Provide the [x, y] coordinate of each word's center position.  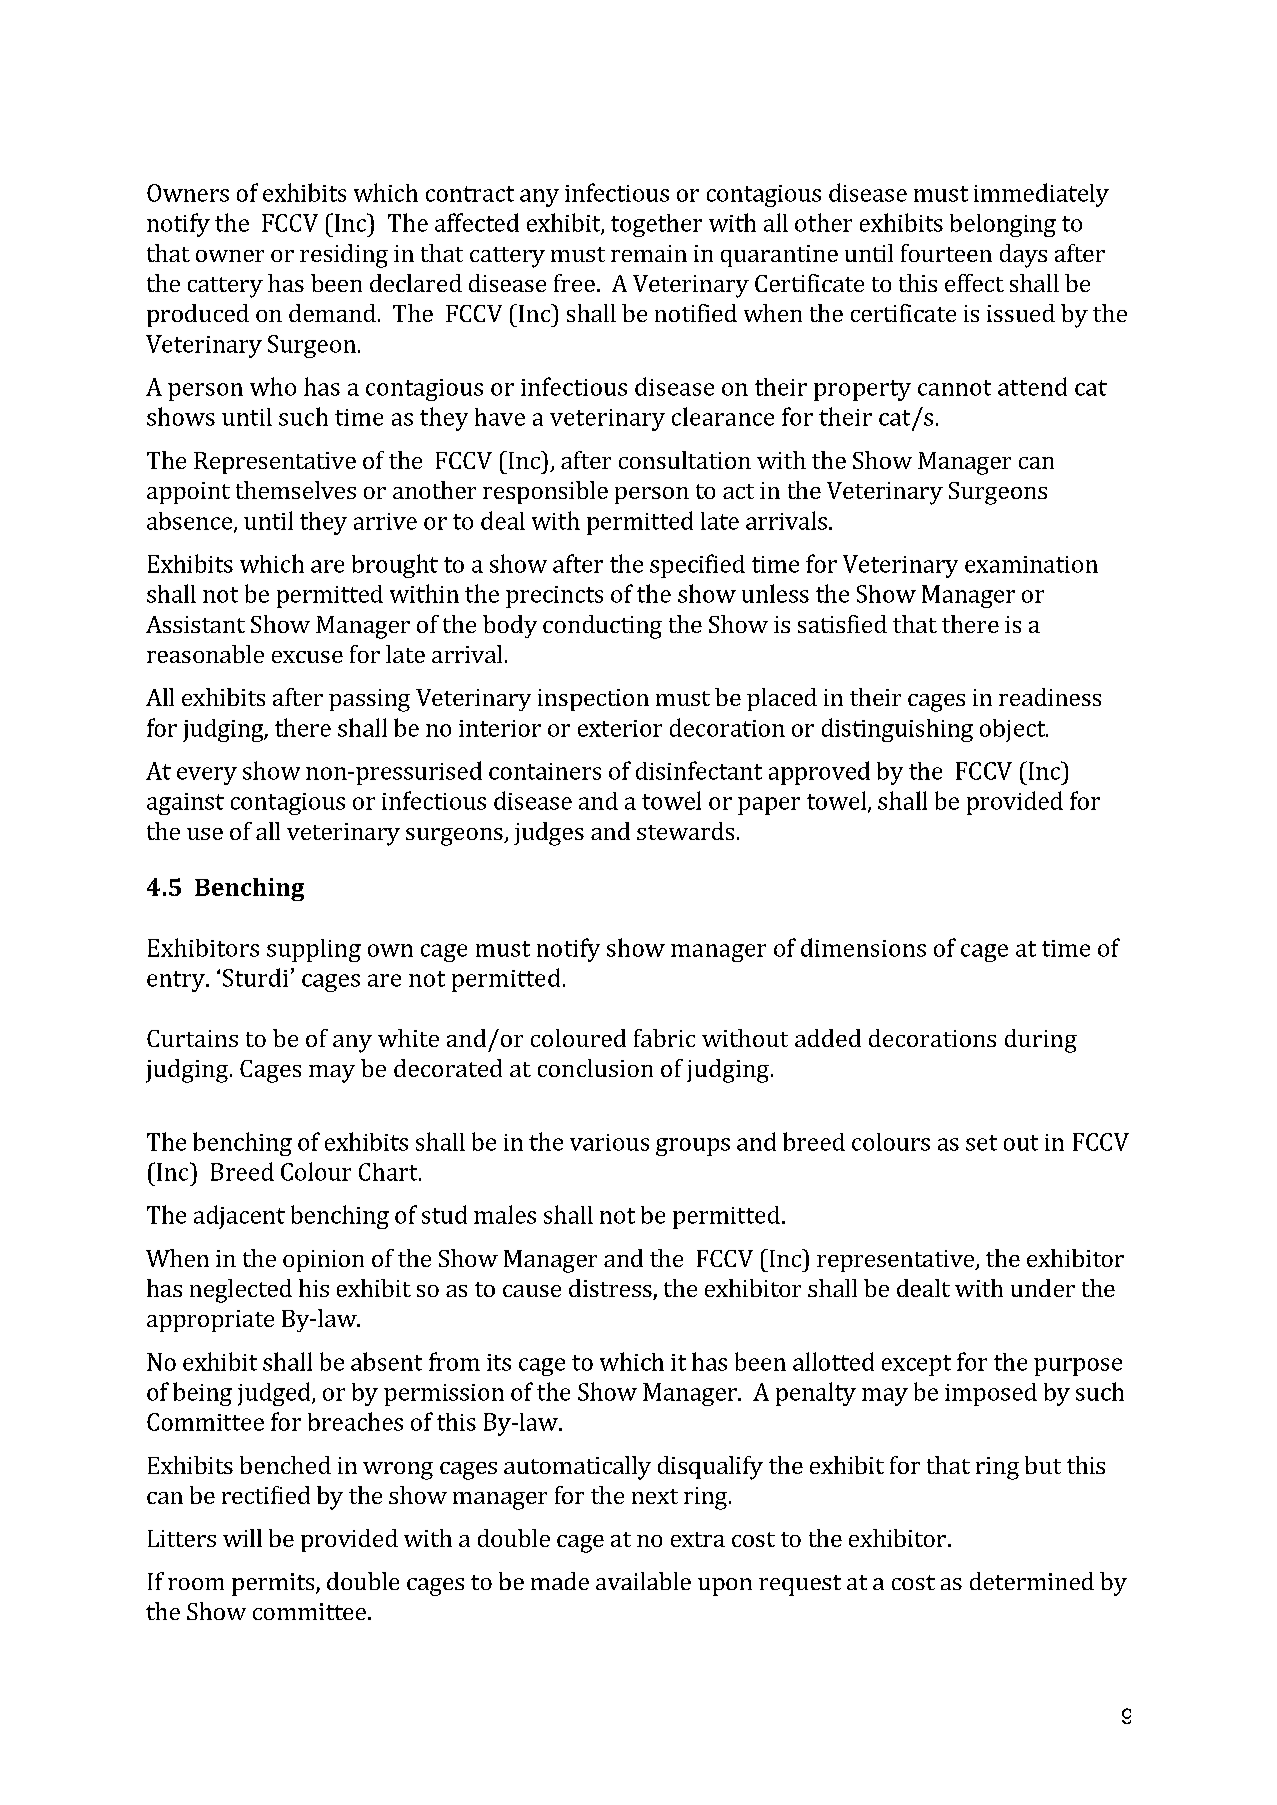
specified [697, 566]
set [981, 1143]
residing [344, 256]
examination [1031, 564]
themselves [296, 490]
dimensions [863, 947]
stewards [685, 831]
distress [611, 1289]
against [185, 804]
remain [649, 253]
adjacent [239, 1217]
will [242, 1538]
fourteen [946, 253]
